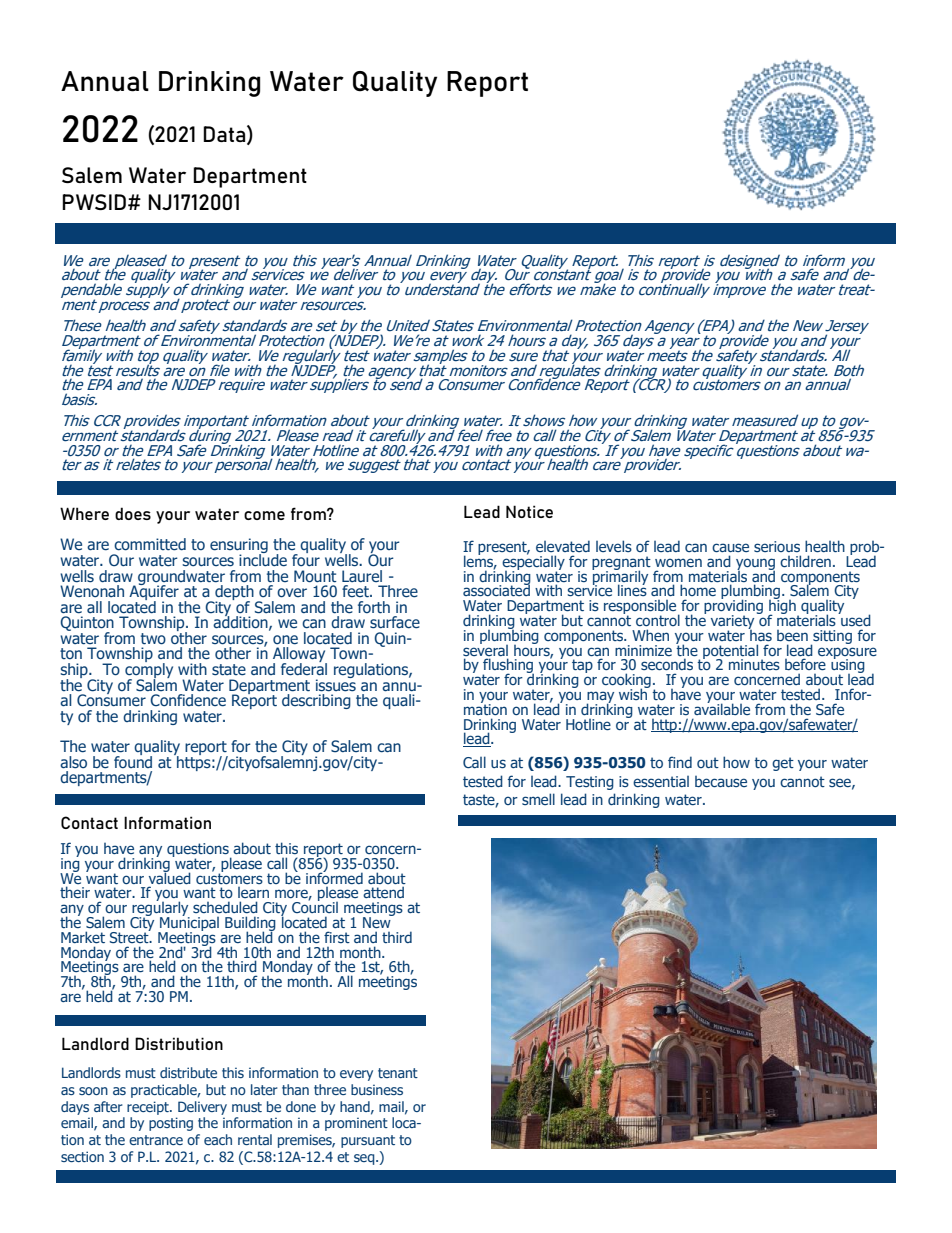 Image resolution: width=952 pixels, height=1233 pixels. Describe the element at coordinates (777, 546) in the screenshot. I see `serious` at that location.
